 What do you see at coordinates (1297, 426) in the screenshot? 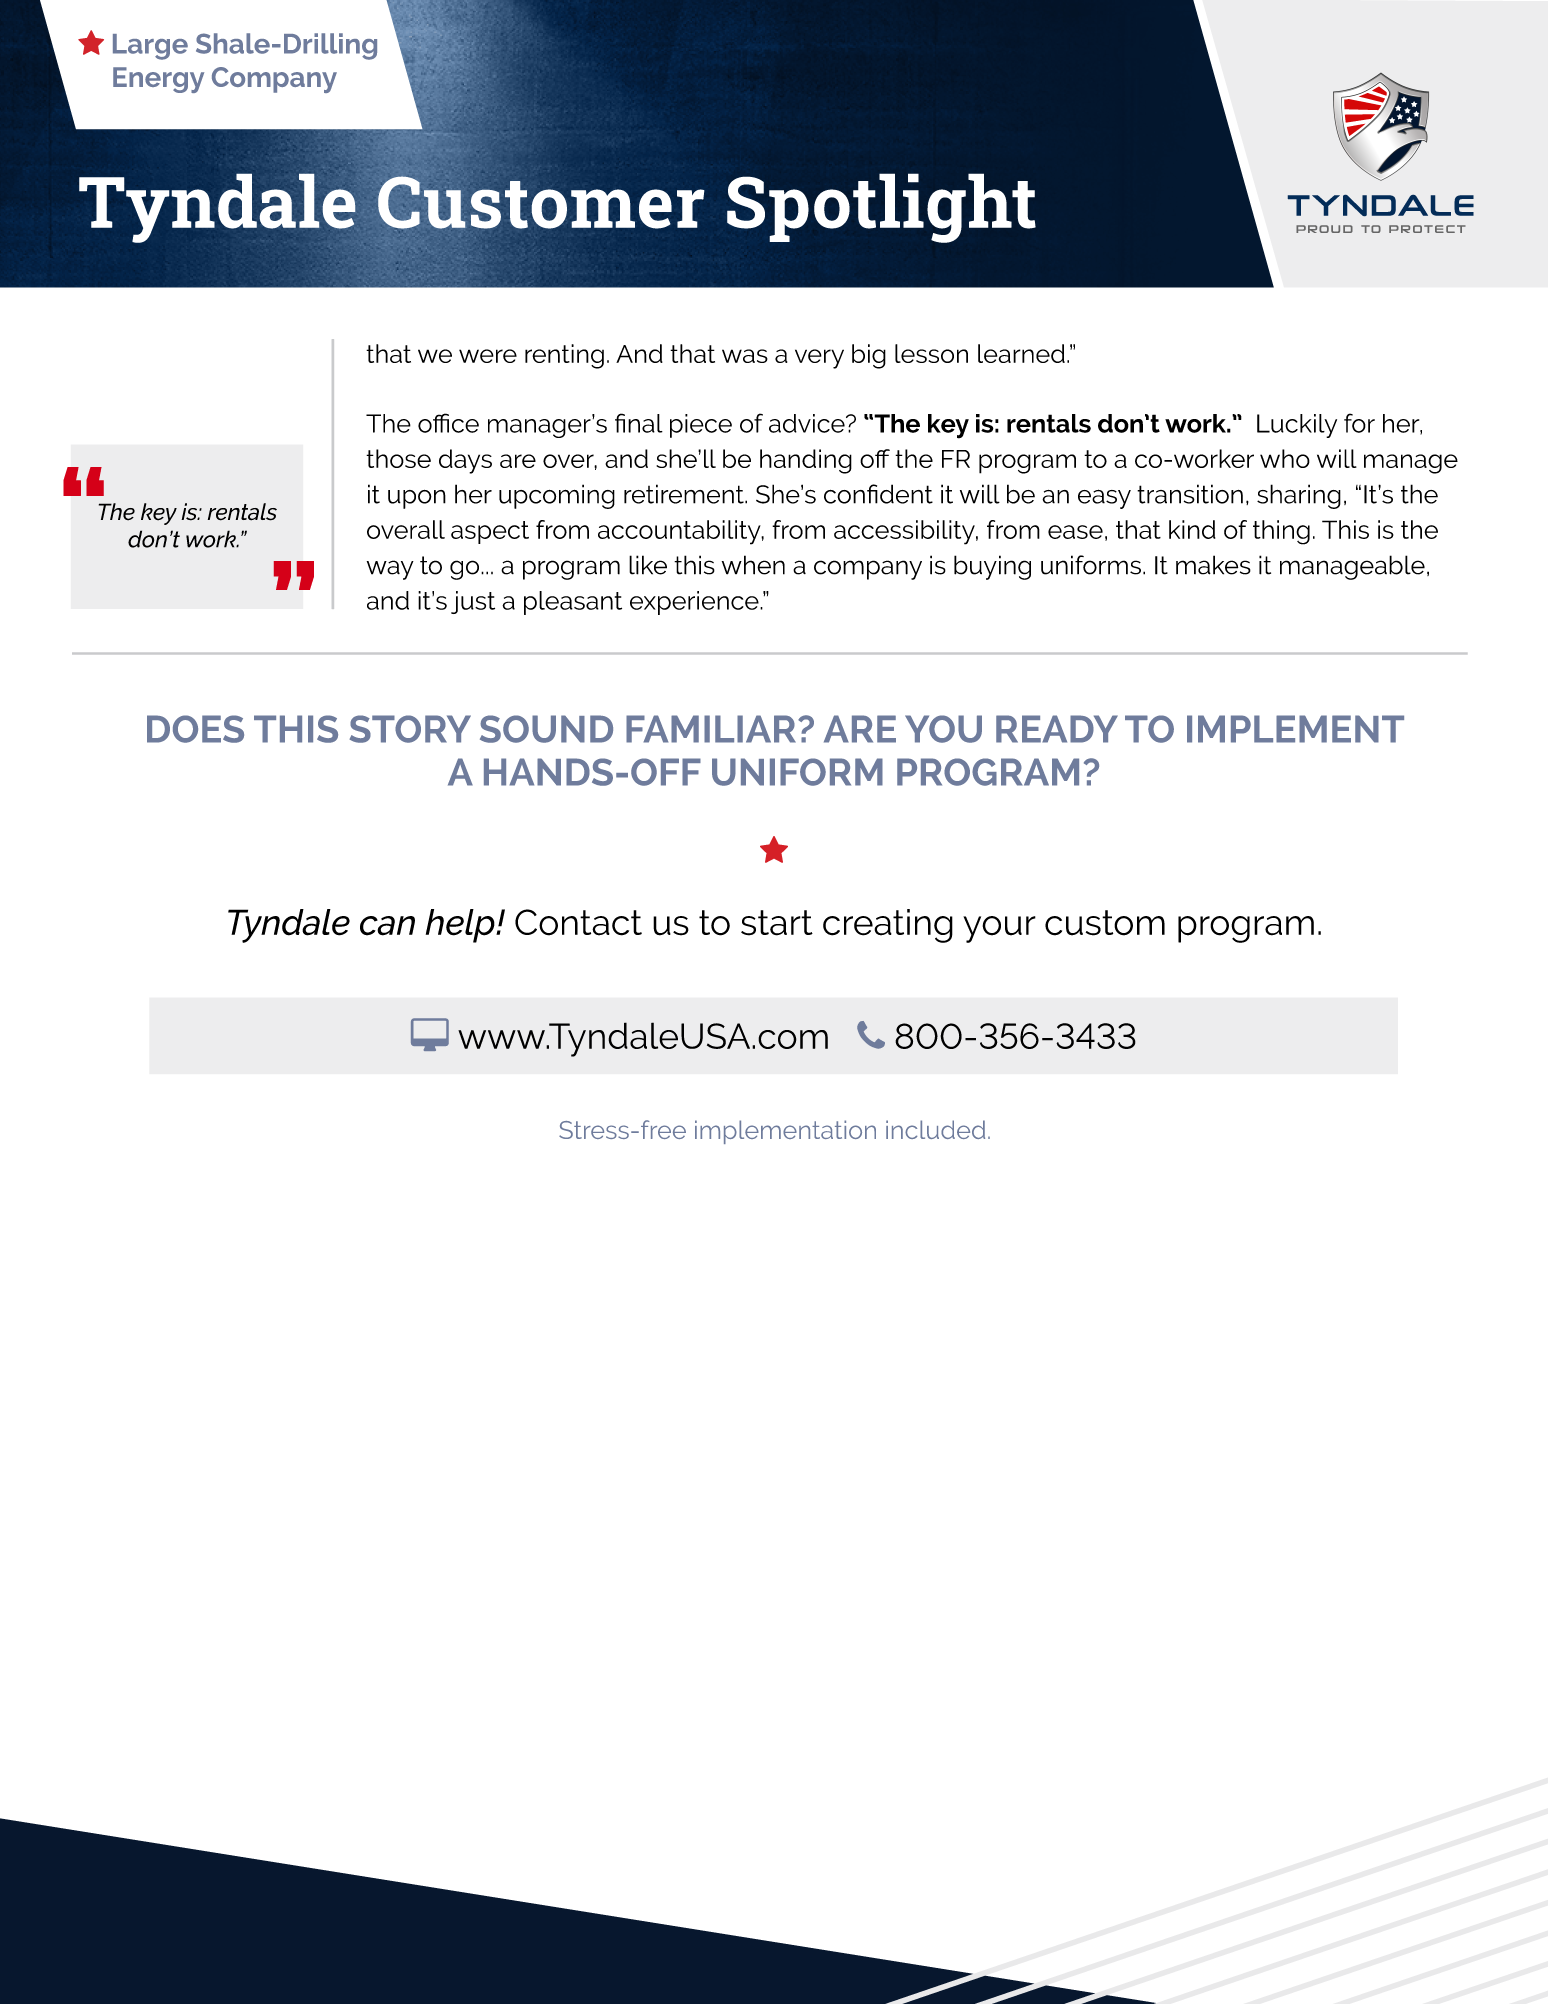
I see `Luckily` at bounding box center [1297, 426].
